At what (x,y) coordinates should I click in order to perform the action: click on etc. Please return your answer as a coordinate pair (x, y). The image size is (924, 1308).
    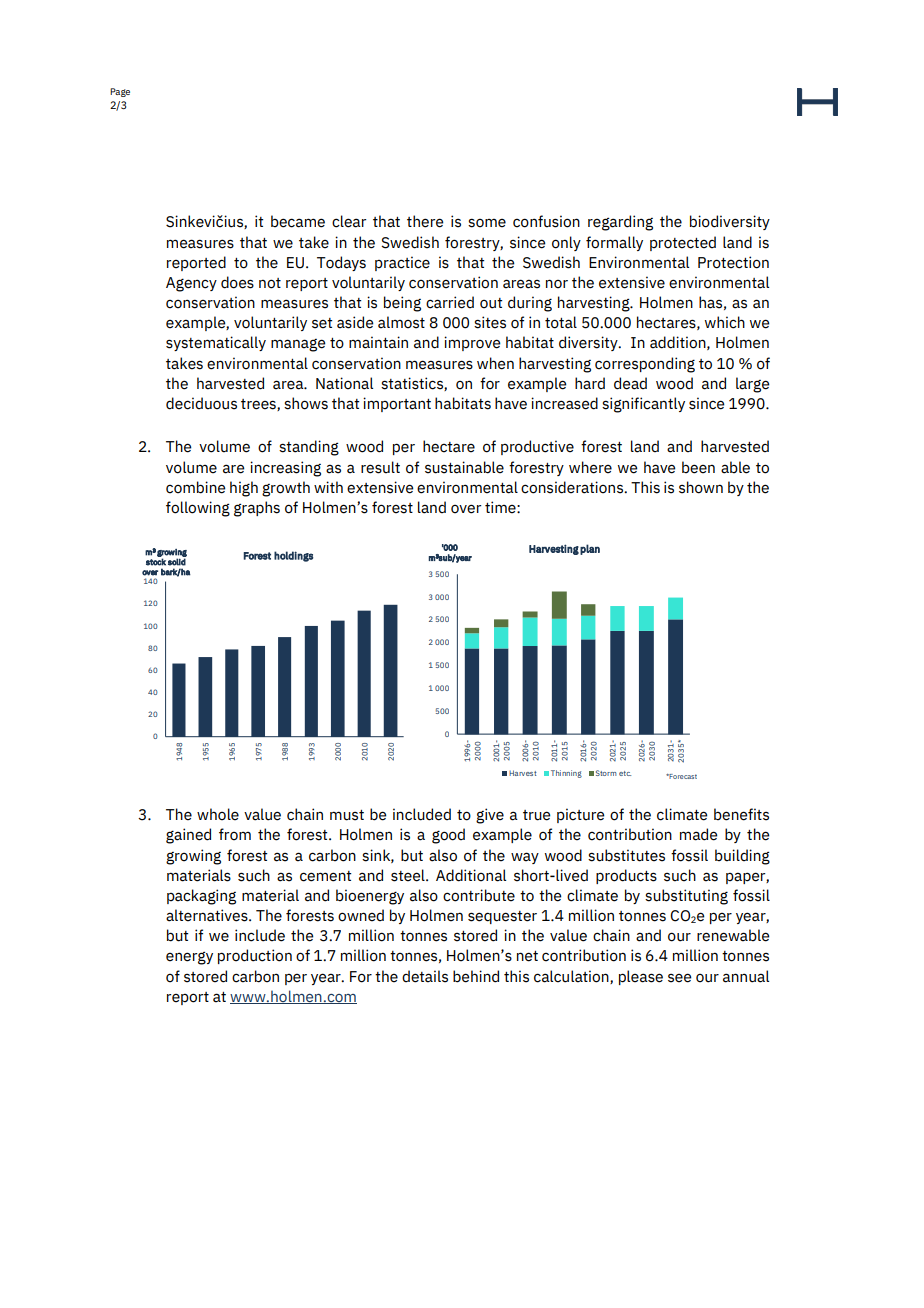
    Looking at the image, I should click on (625, 773).
